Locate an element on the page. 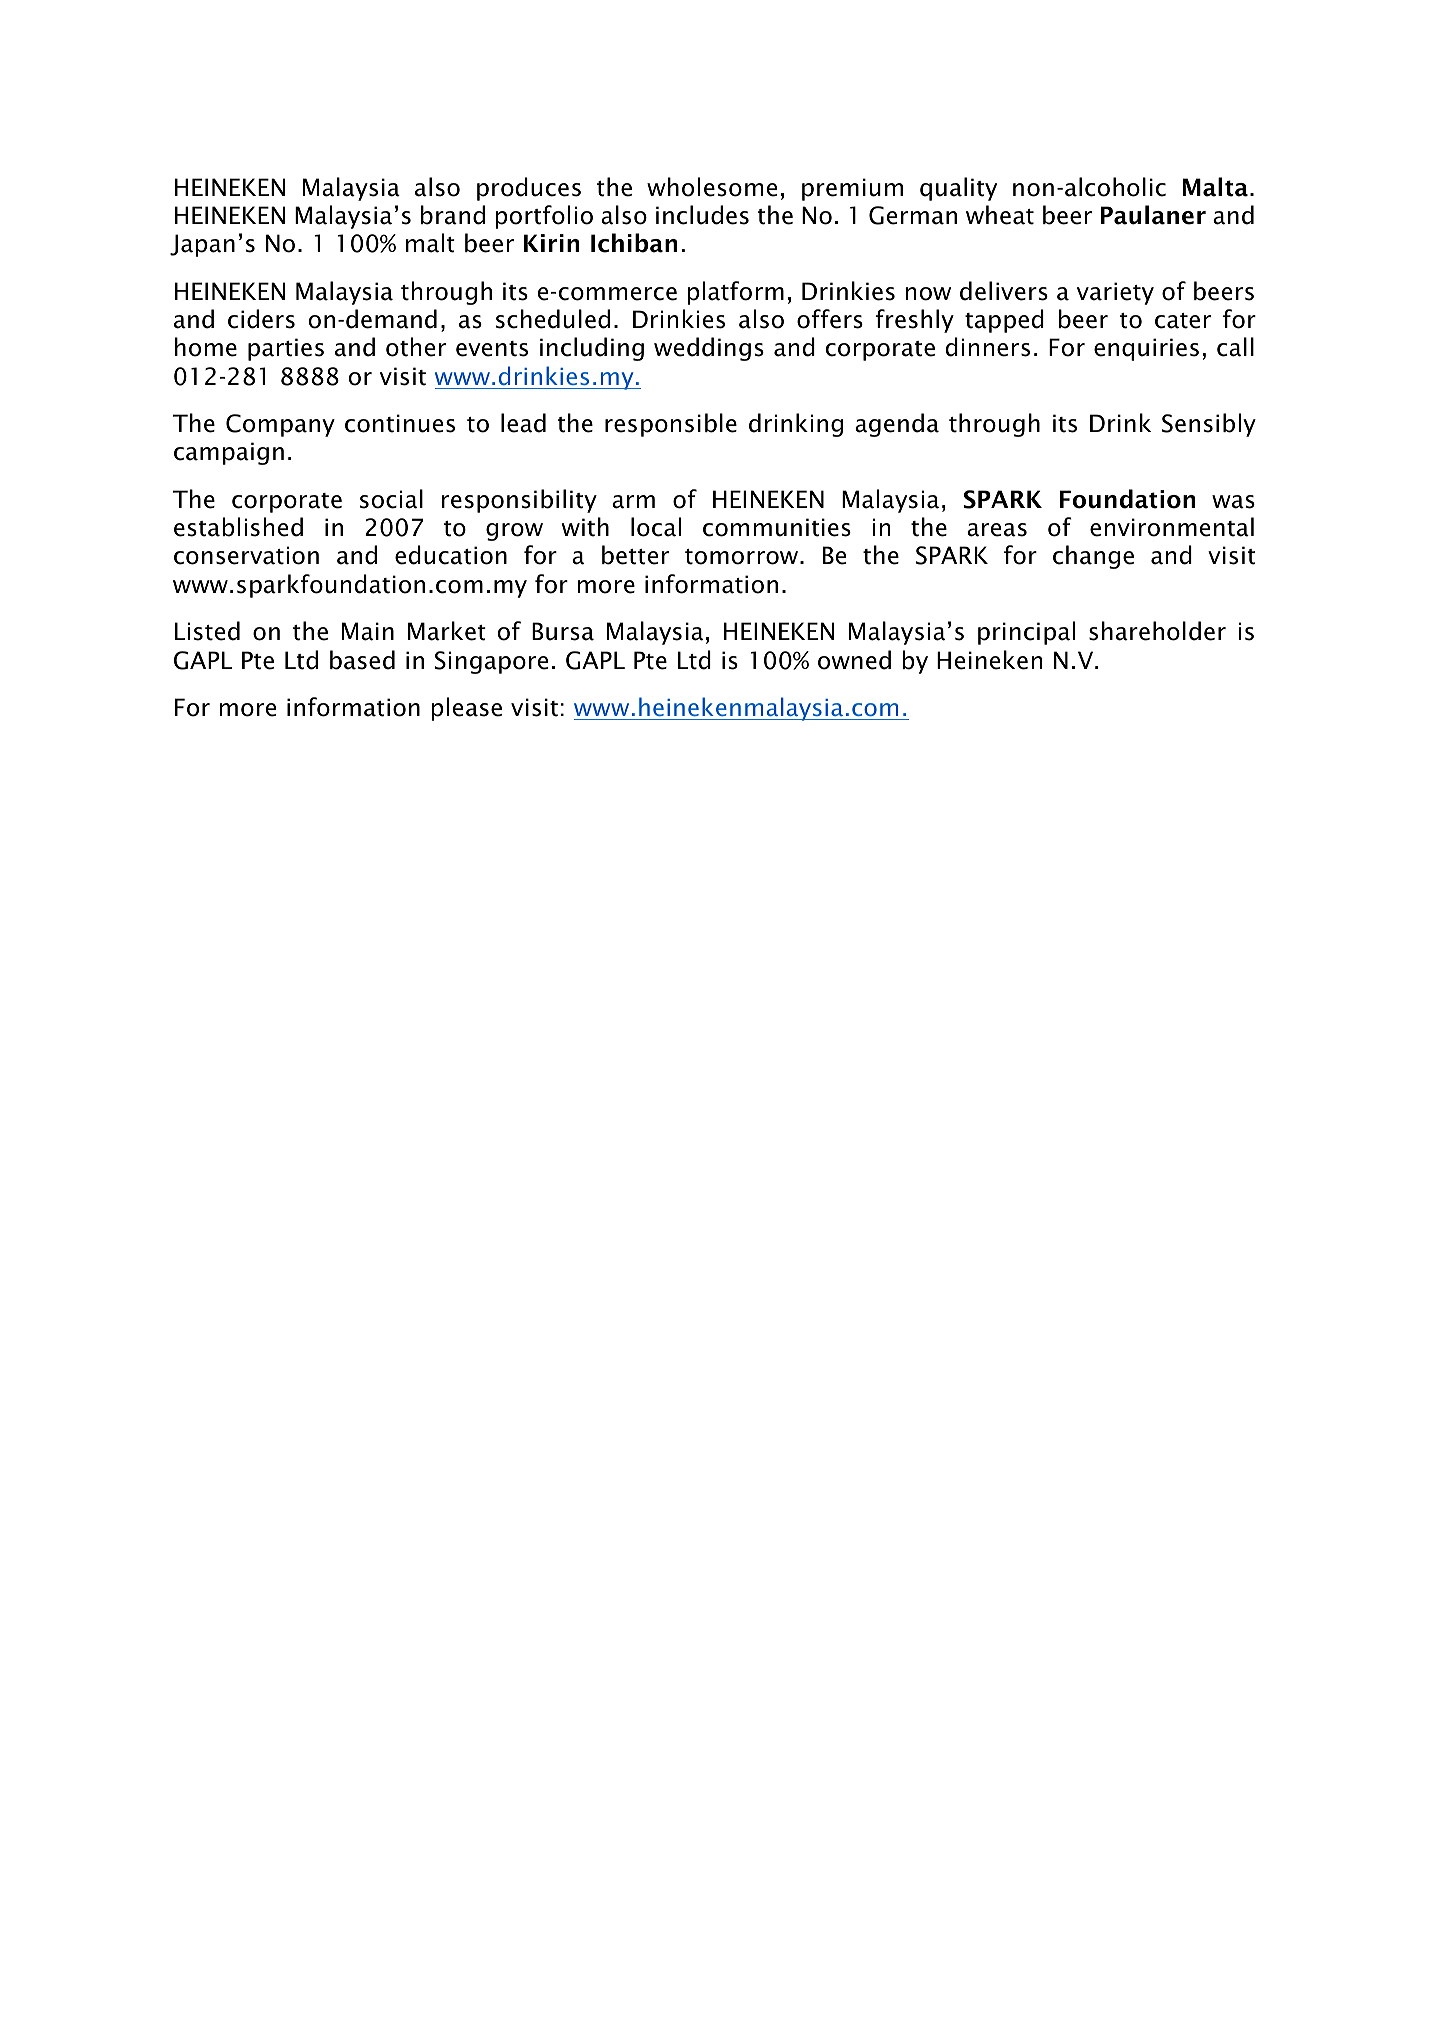 This image has height=2020, width=1429. brand is located at coordinates (453, 215).
